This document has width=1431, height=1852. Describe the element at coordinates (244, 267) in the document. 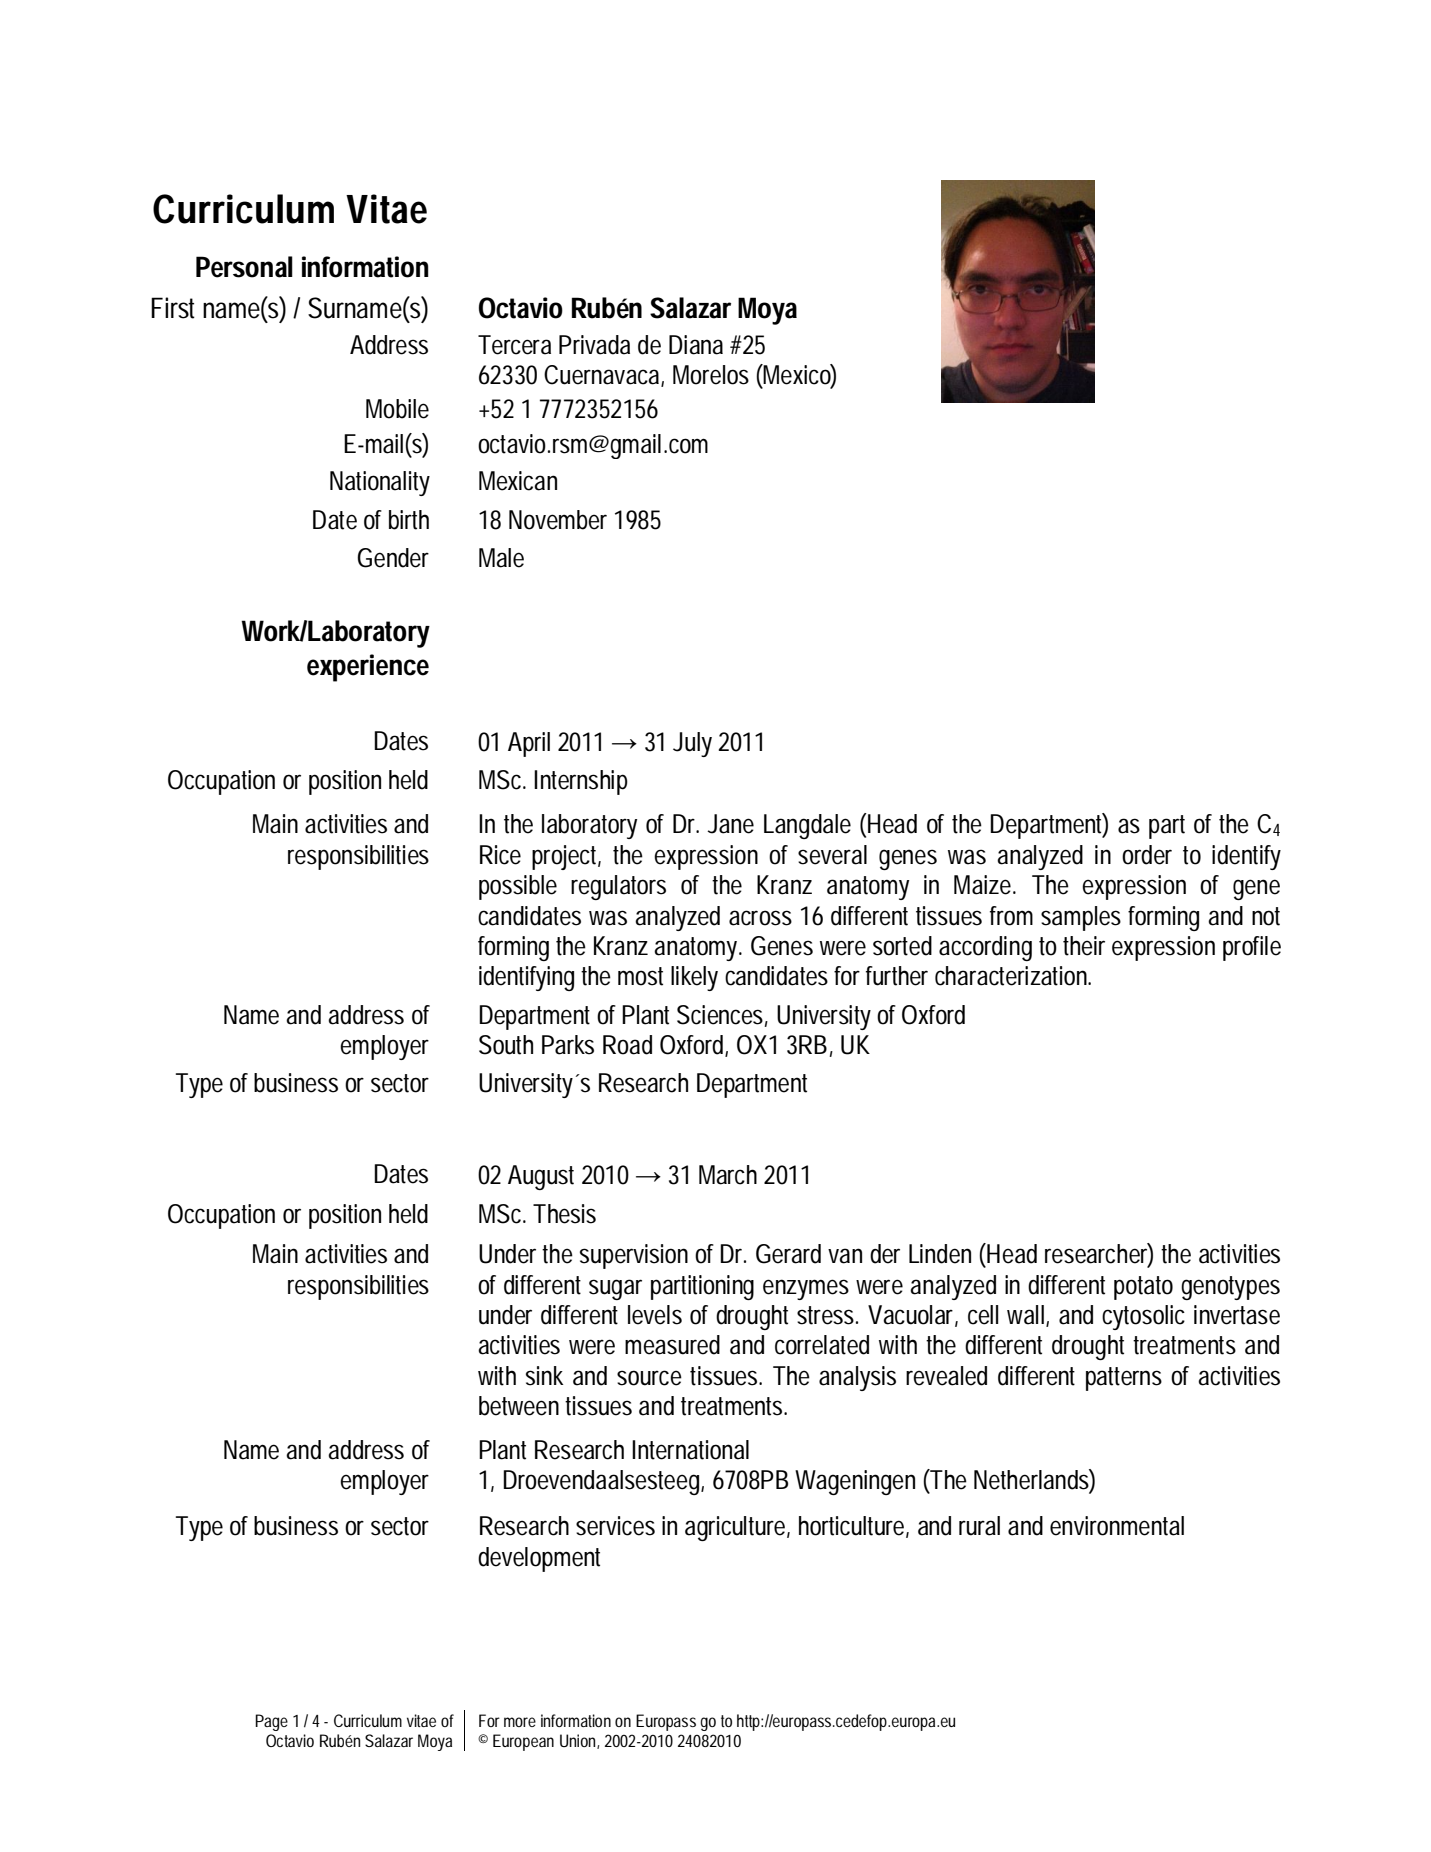

I see `Personal` at that location.
